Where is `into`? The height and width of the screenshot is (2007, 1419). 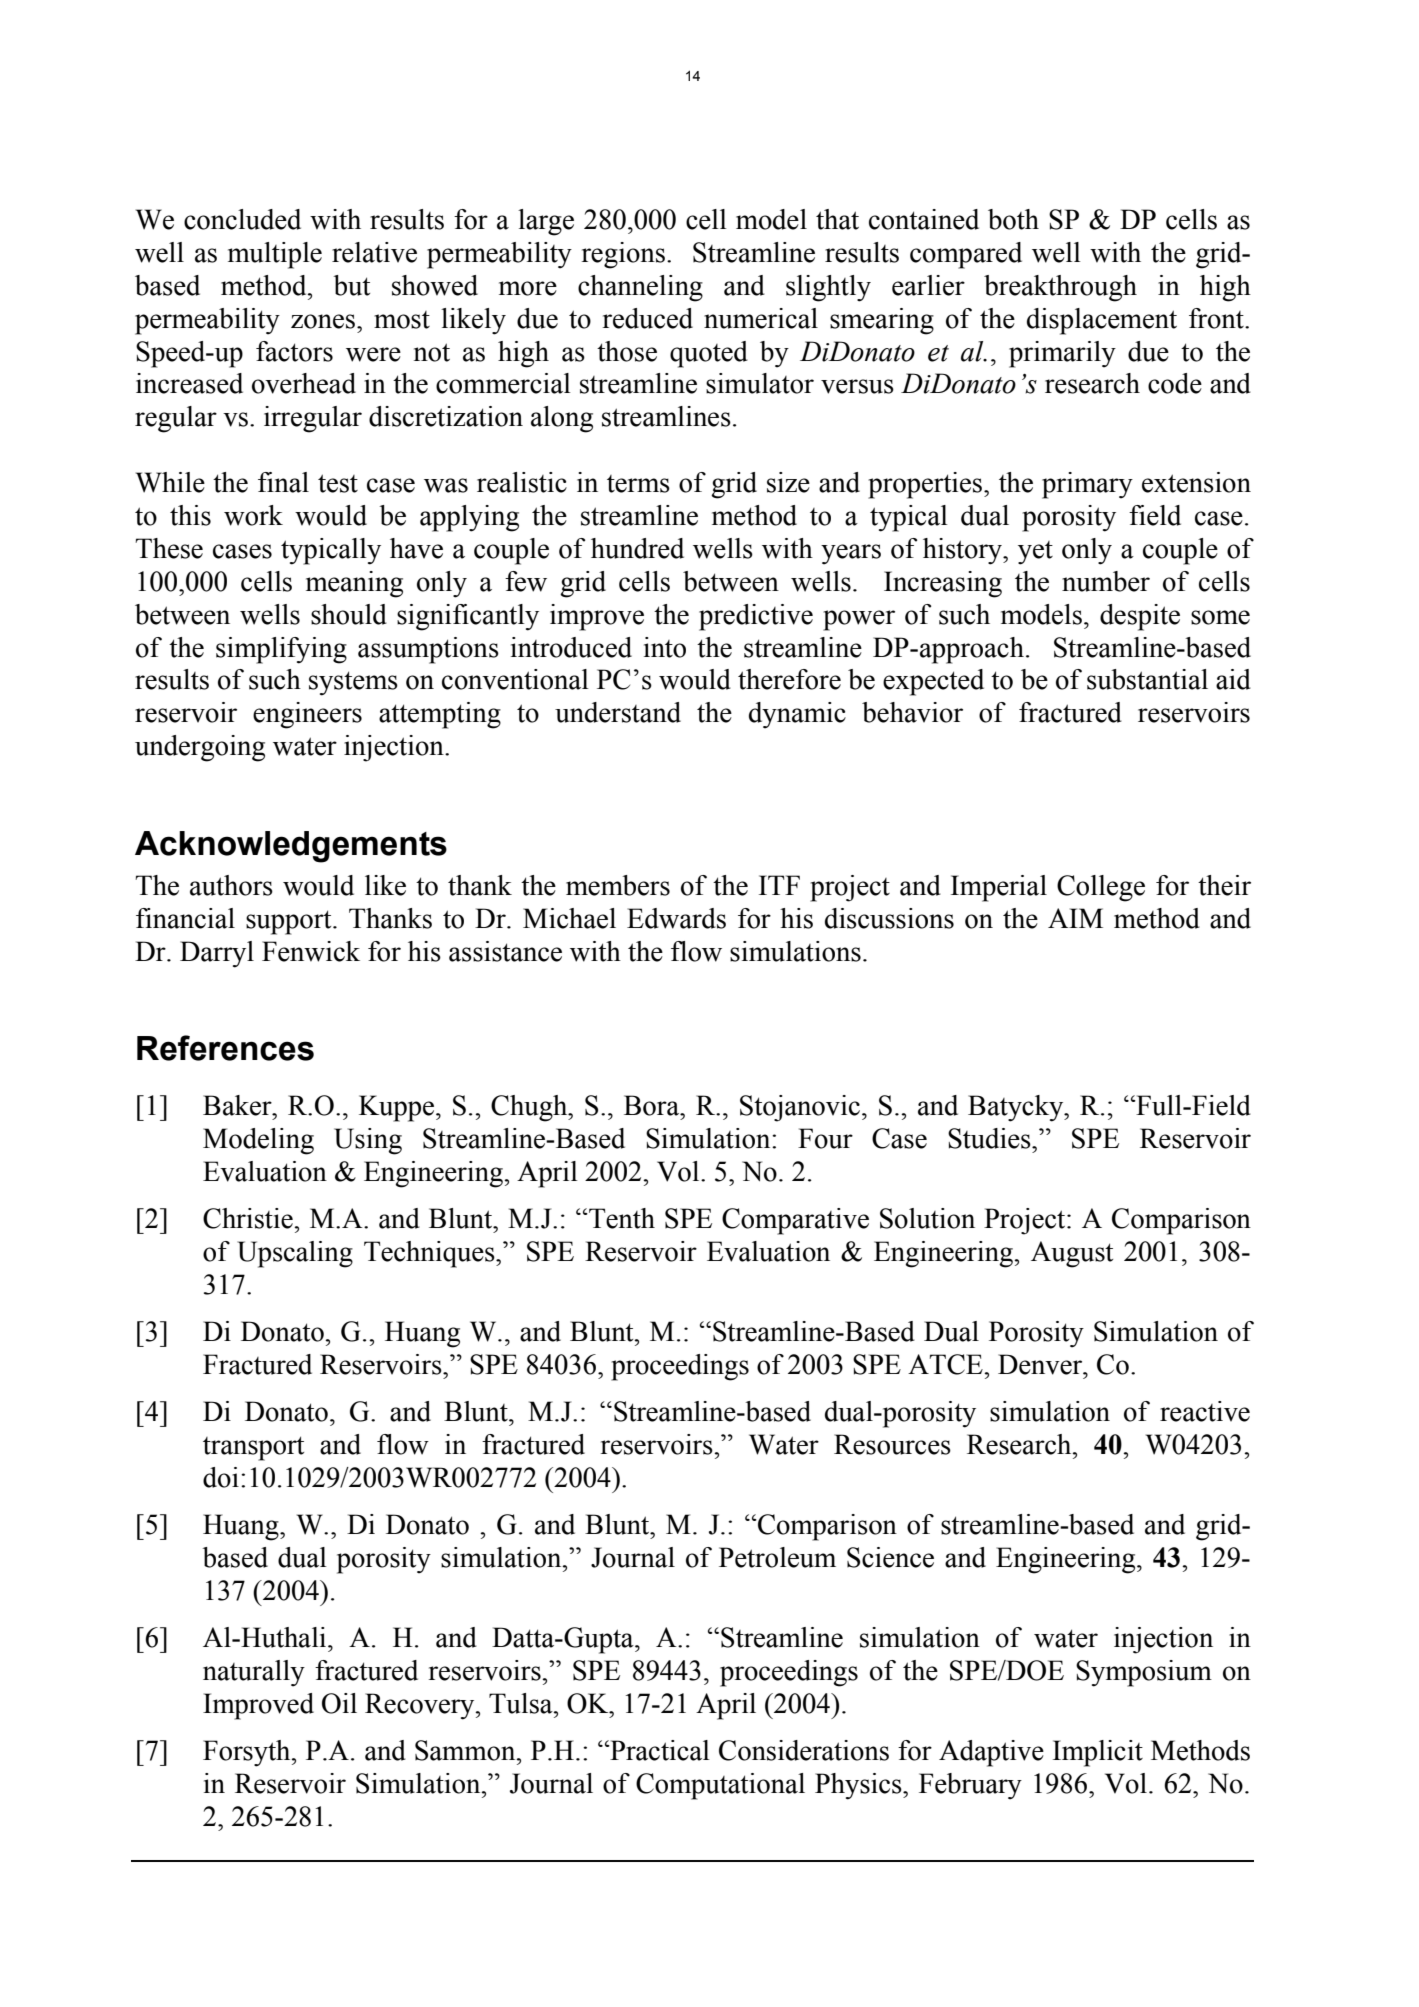
into is located at coordinates (665, 647).
